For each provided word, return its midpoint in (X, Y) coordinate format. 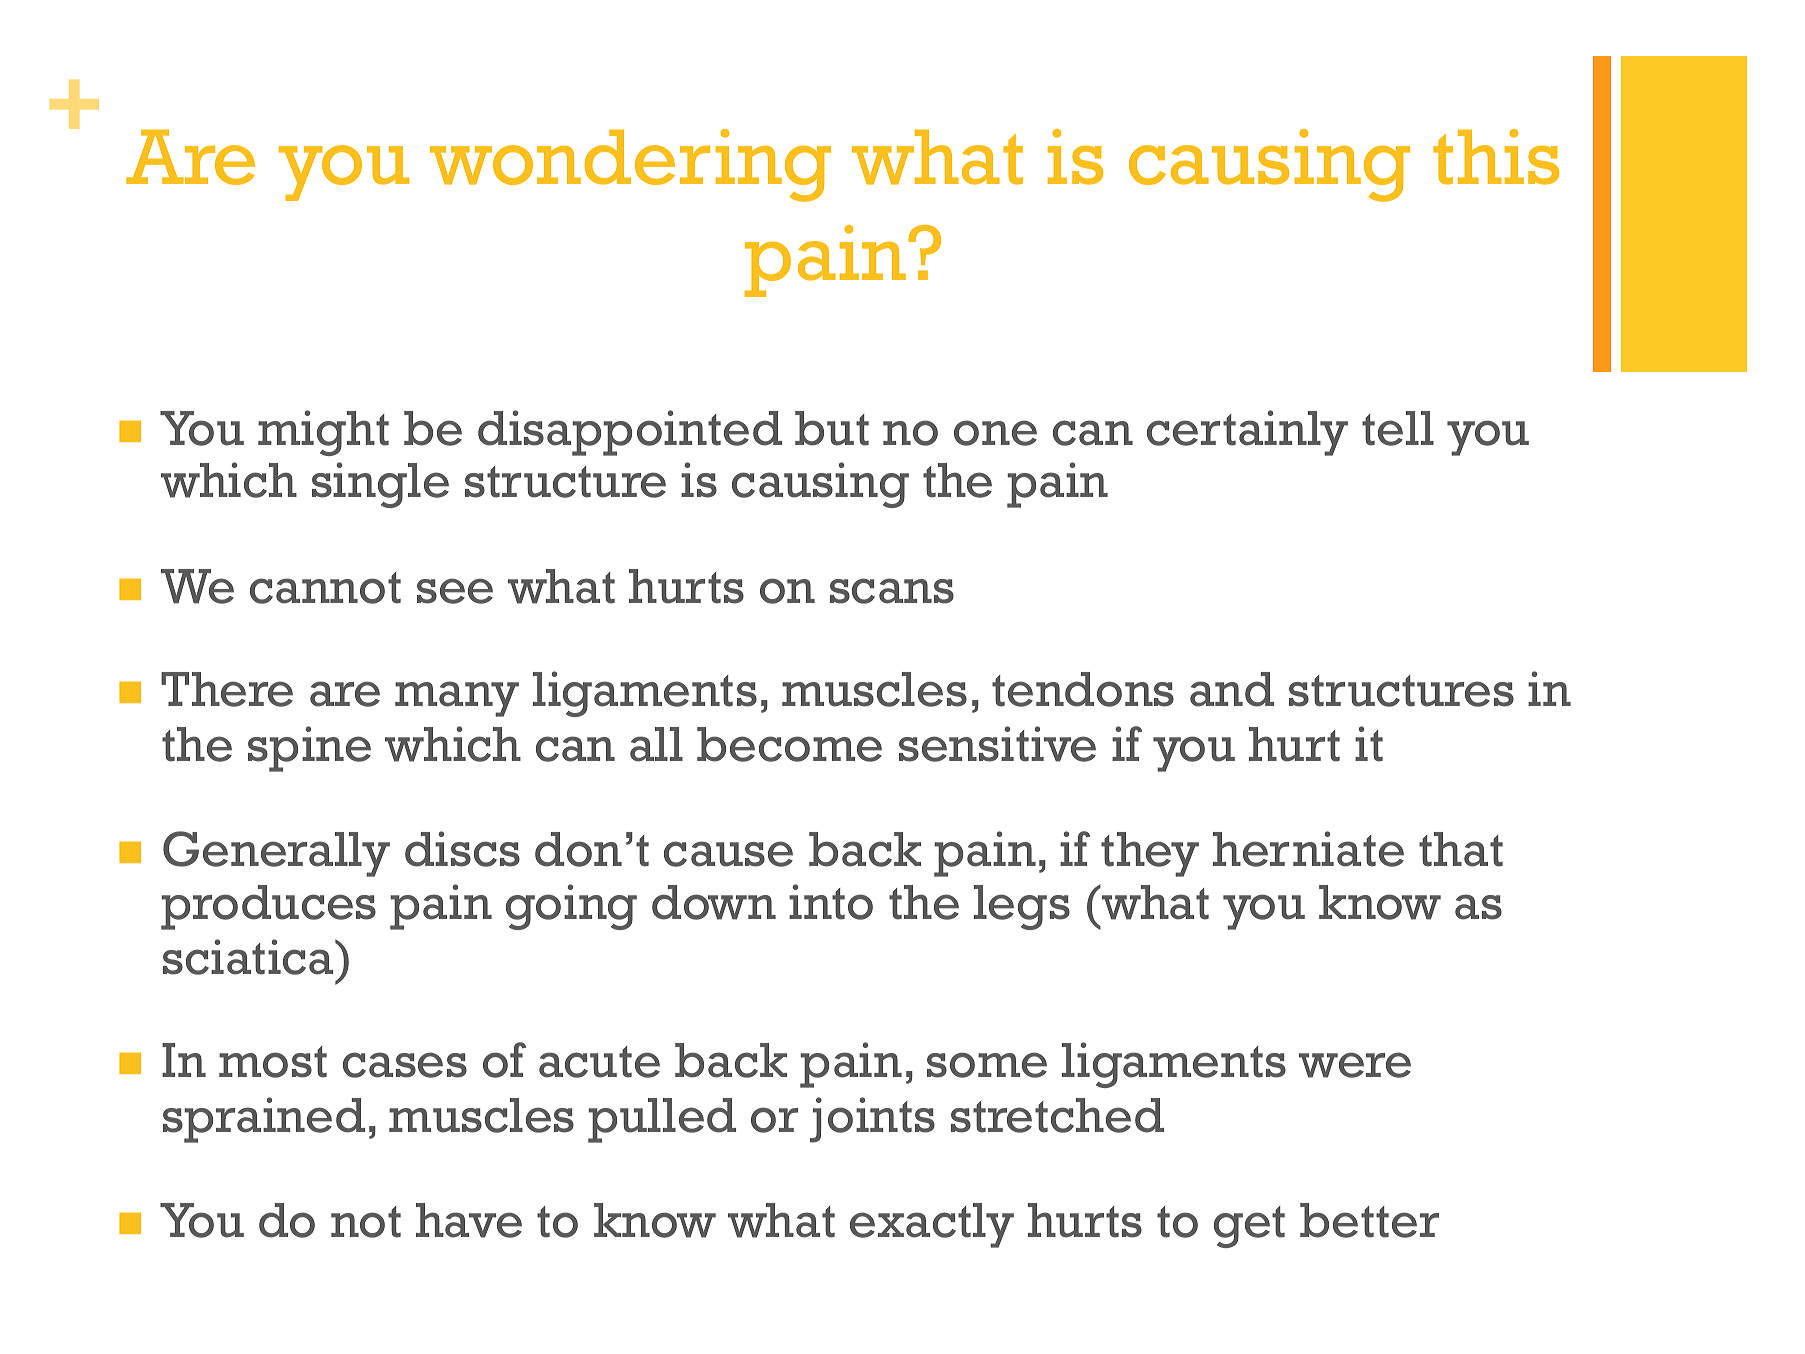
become (789, 744)
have (469, 1220)
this (1496, 157)
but (832, 428)
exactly (932, 1225)
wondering (630, 165)
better (1369, 1220)
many (457, 699)
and (1232, 689)
